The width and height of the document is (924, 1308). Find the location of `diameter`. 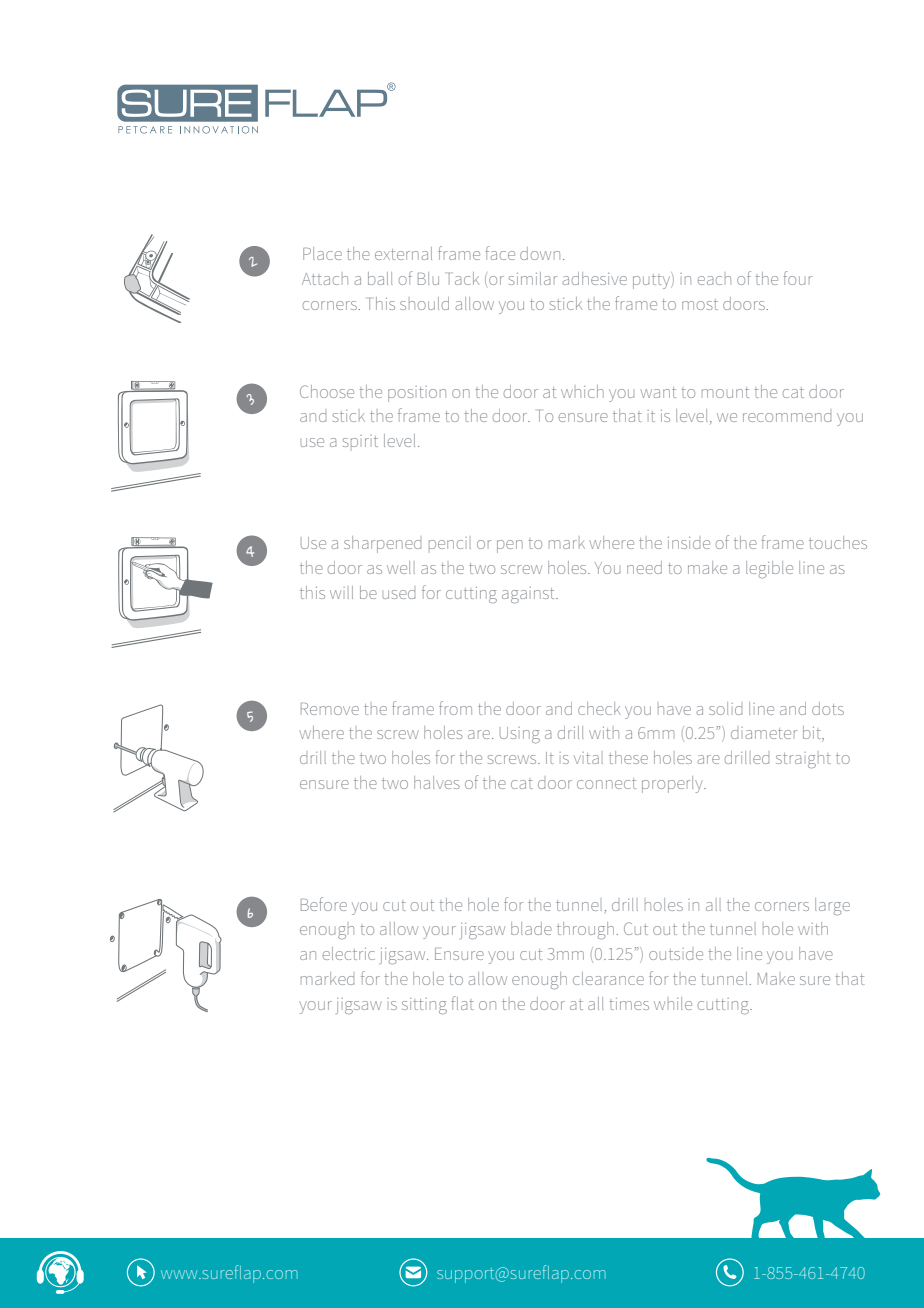

diameter is located at coordinates (764, 733).
